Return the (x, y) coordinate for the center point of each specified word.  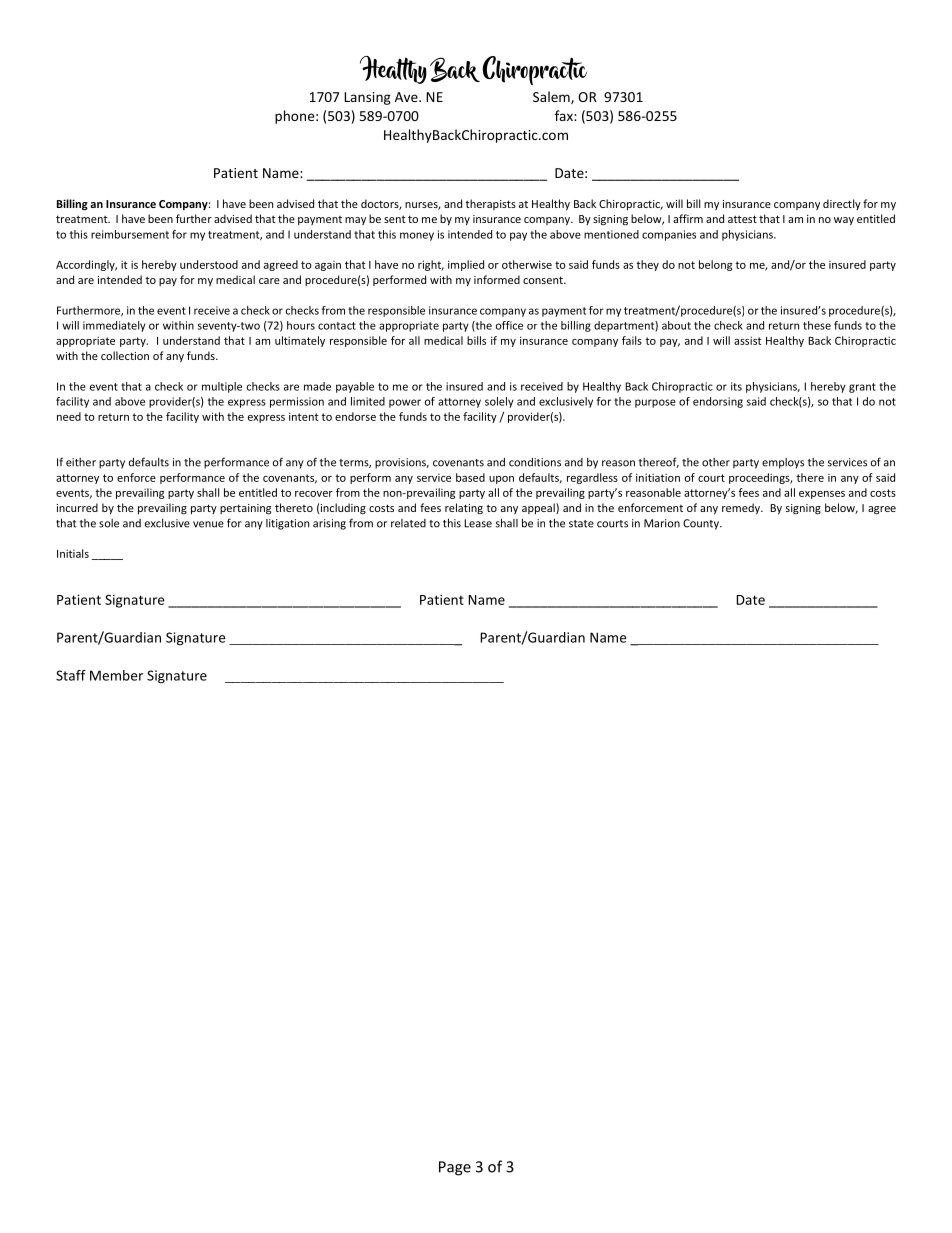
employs (783, 463)
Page (455, 1168)
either (81, 462)
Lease (478, 523)
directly (842, 204)
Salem (552, 97)
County (702, 524)
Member (116, 675)
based (470, 477)
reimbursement (130, 234)
